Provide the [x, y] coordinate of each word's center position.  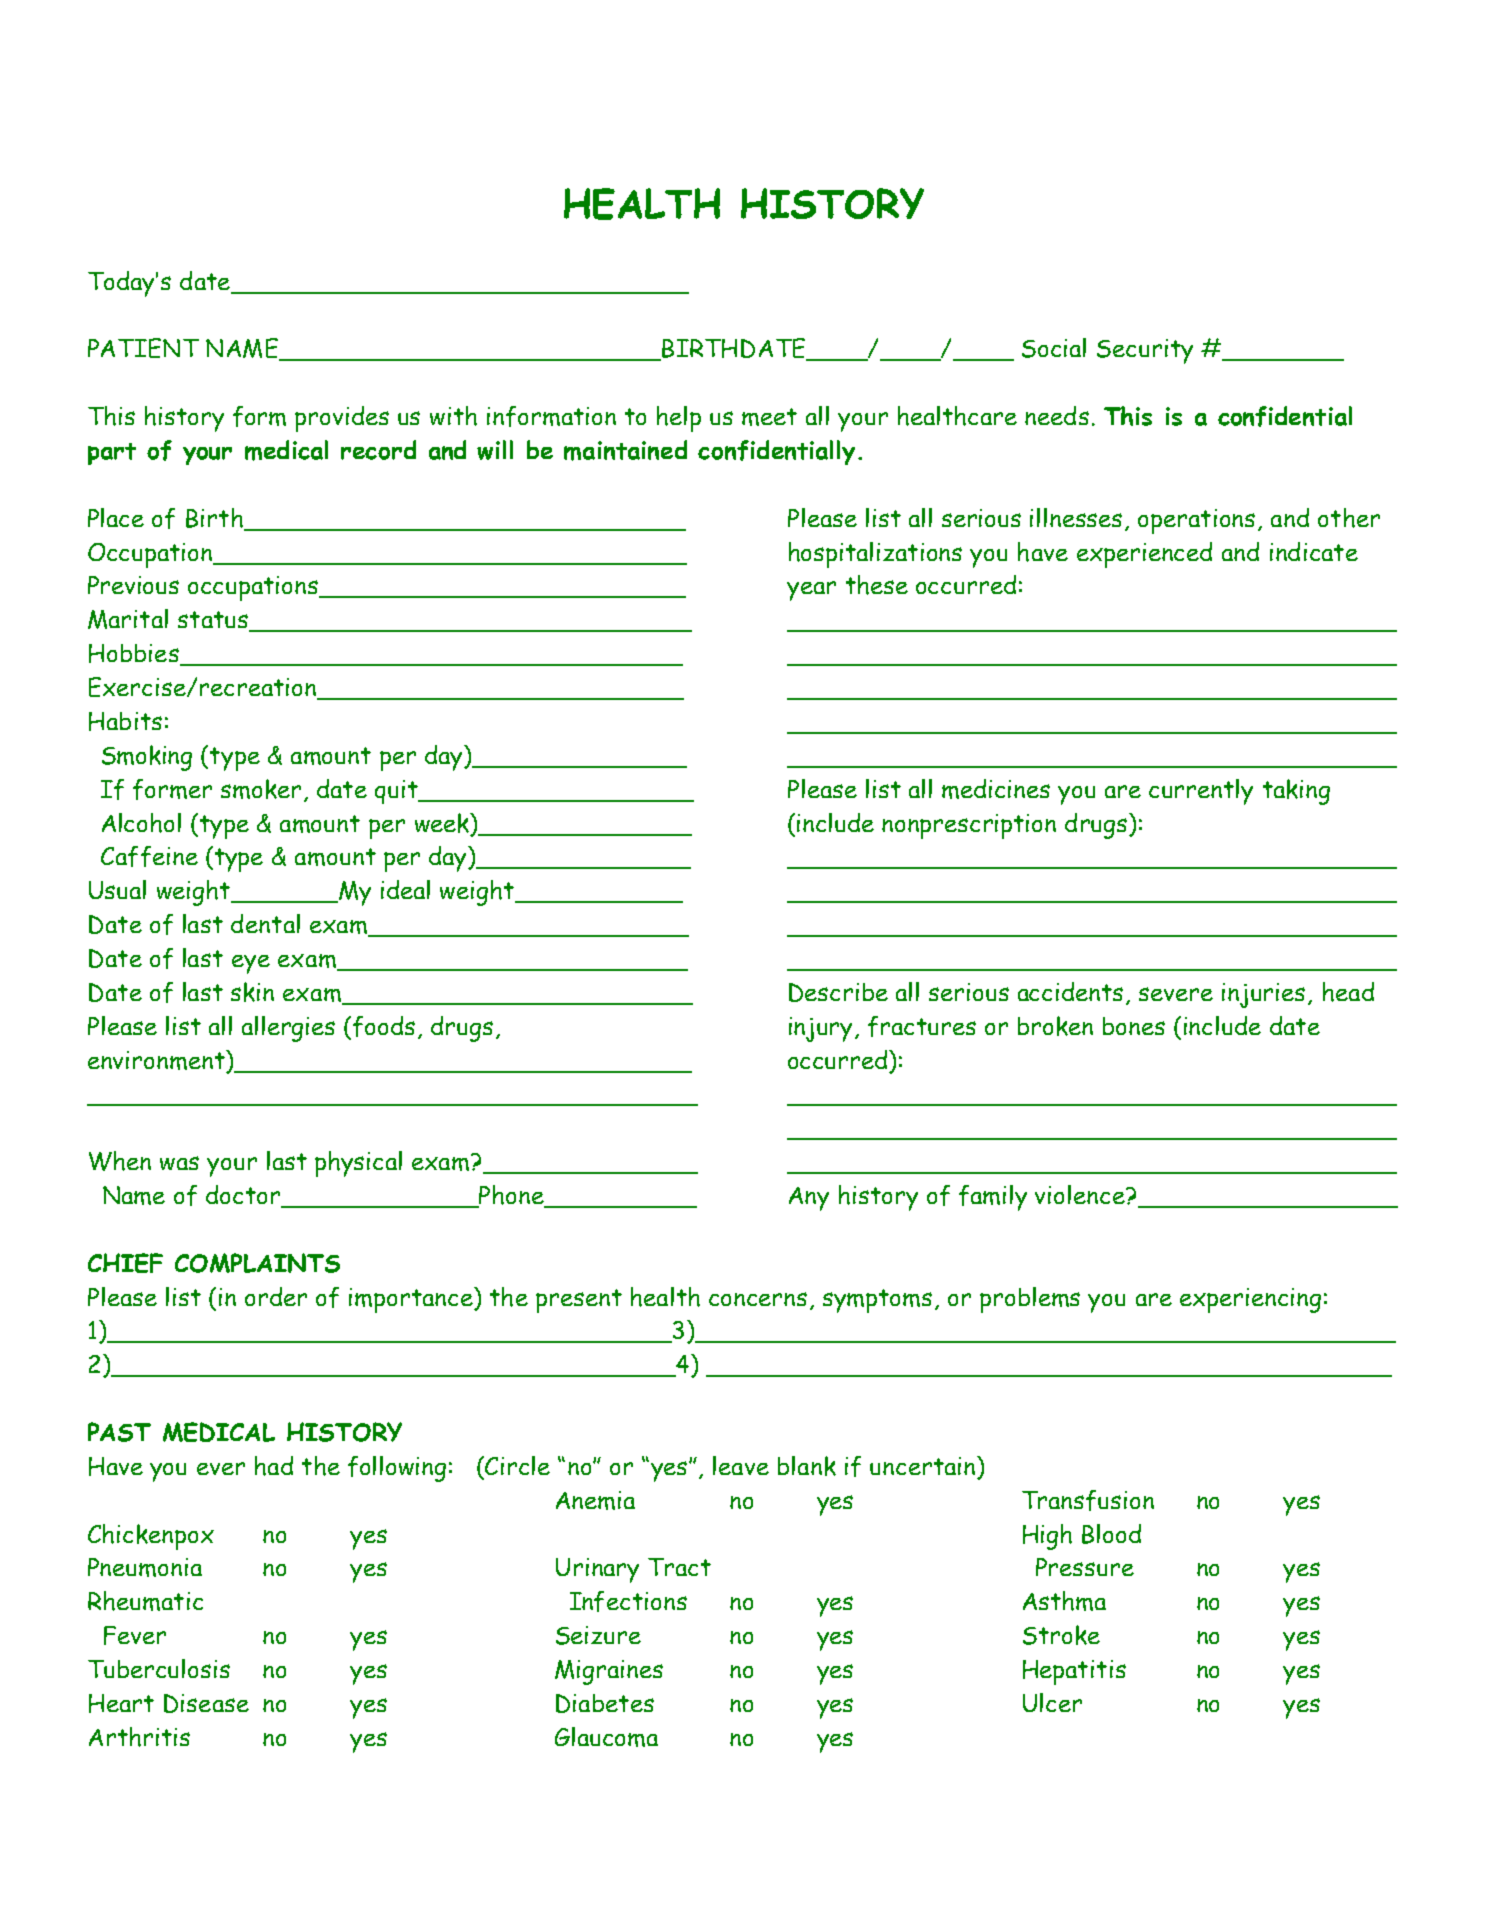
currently [1201, 792]
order [276, 1296]
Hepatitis [1074, 1672]
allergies [288, 1029]
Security [1145, 351]
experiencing [1250, 1300]
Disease [206, 1703]
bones [1134, 1026]
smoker [261, 789]
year [811, 591]
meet [769, 417]
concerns [758, 1299]
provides [342, 419]
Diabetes [605, 1703]
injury [822, 1029]
